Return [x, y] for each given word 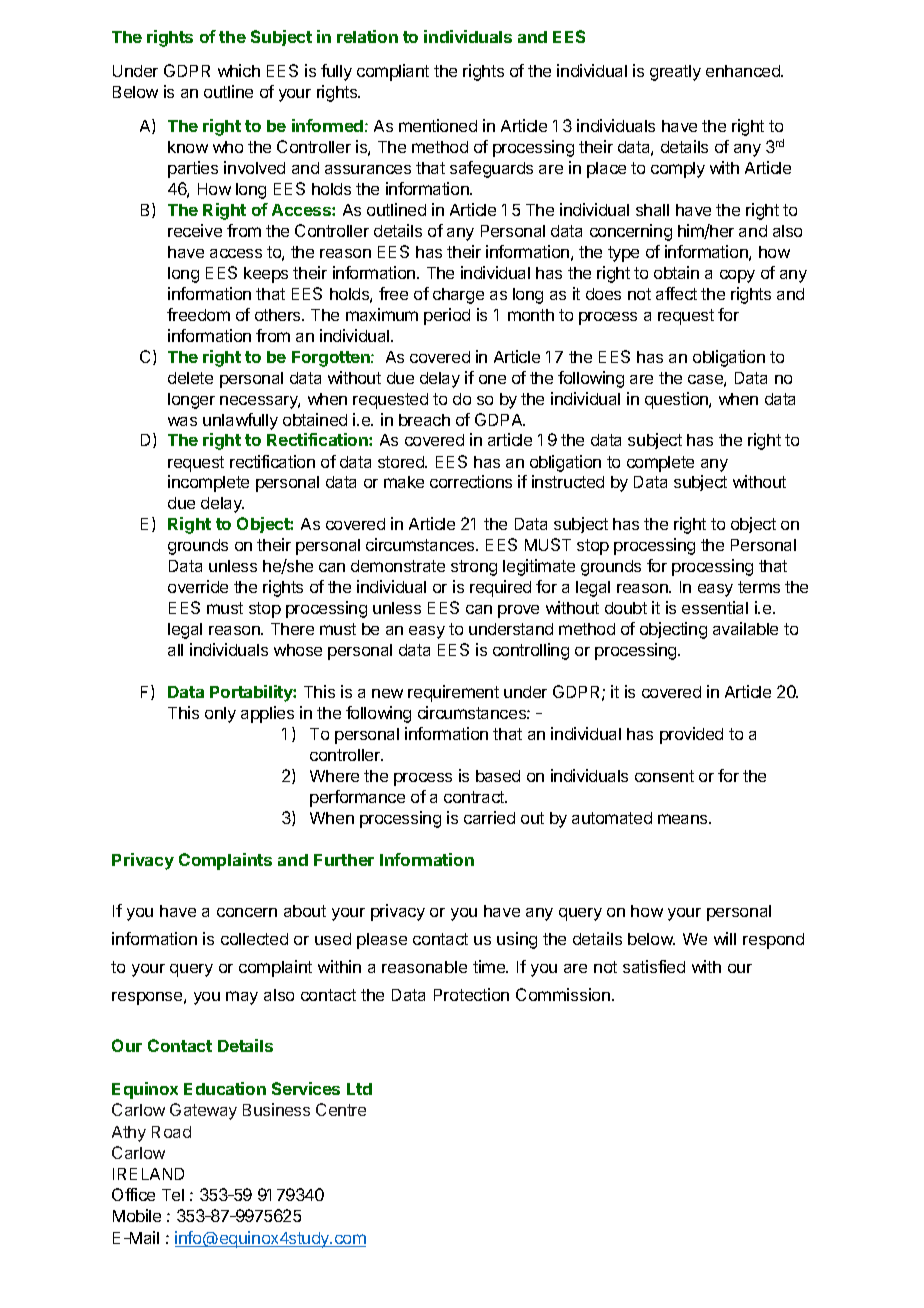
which [239, 70]
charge [458, 296]
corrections [471, 481]
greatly [675, 73]
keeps [266, 275]
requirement [453, 693]
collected [254, 939]
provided [691, 735]
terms [759, 587]
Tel [173, 1195]
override [198, 586]
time [490, 966]
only [220, 715]
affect [676, 293]
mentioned [438, 125]
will [725, 938]
